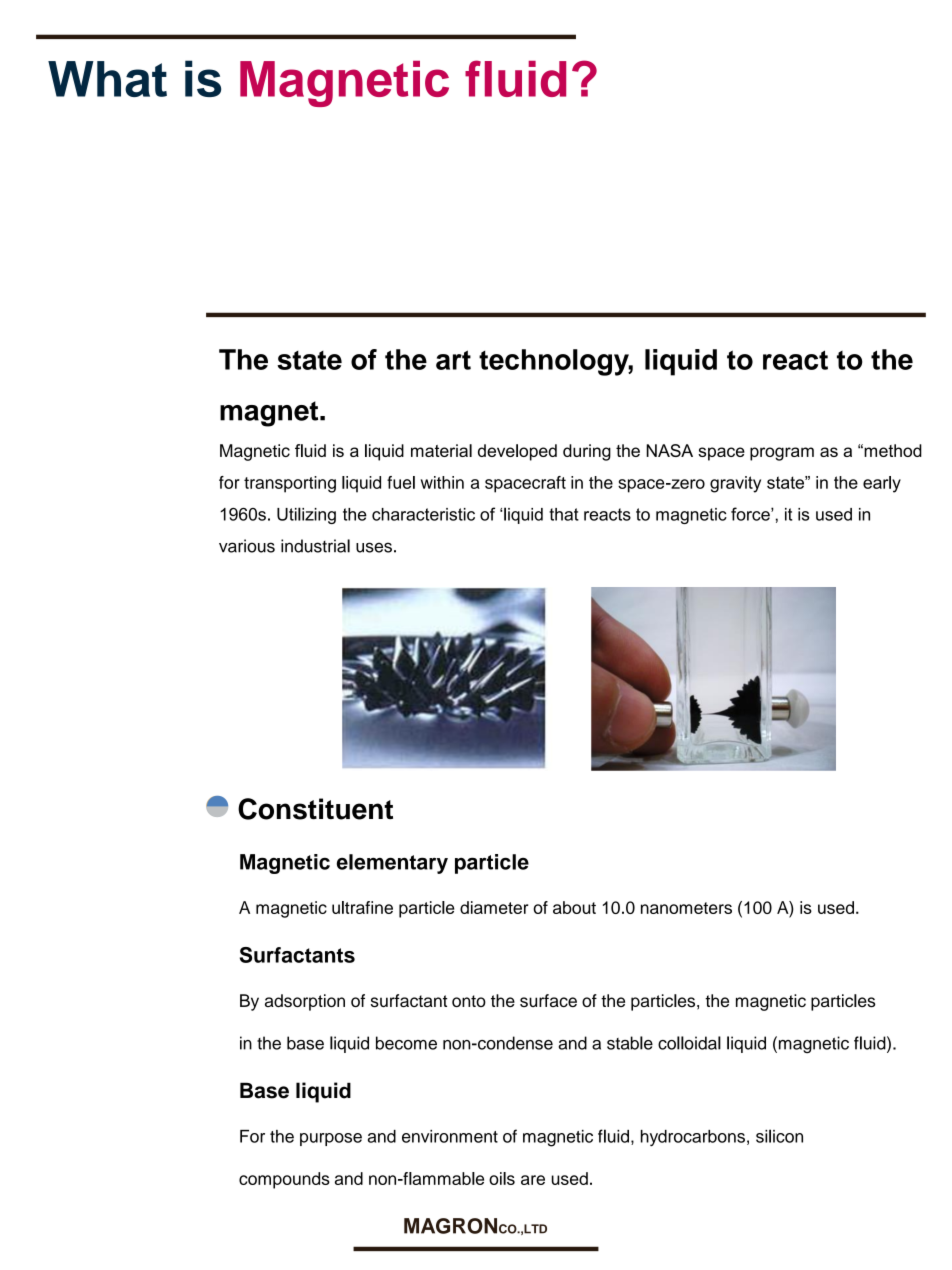  Describe the element at coordinates (686, 908) in the image. I see `nanometers` at that location.
